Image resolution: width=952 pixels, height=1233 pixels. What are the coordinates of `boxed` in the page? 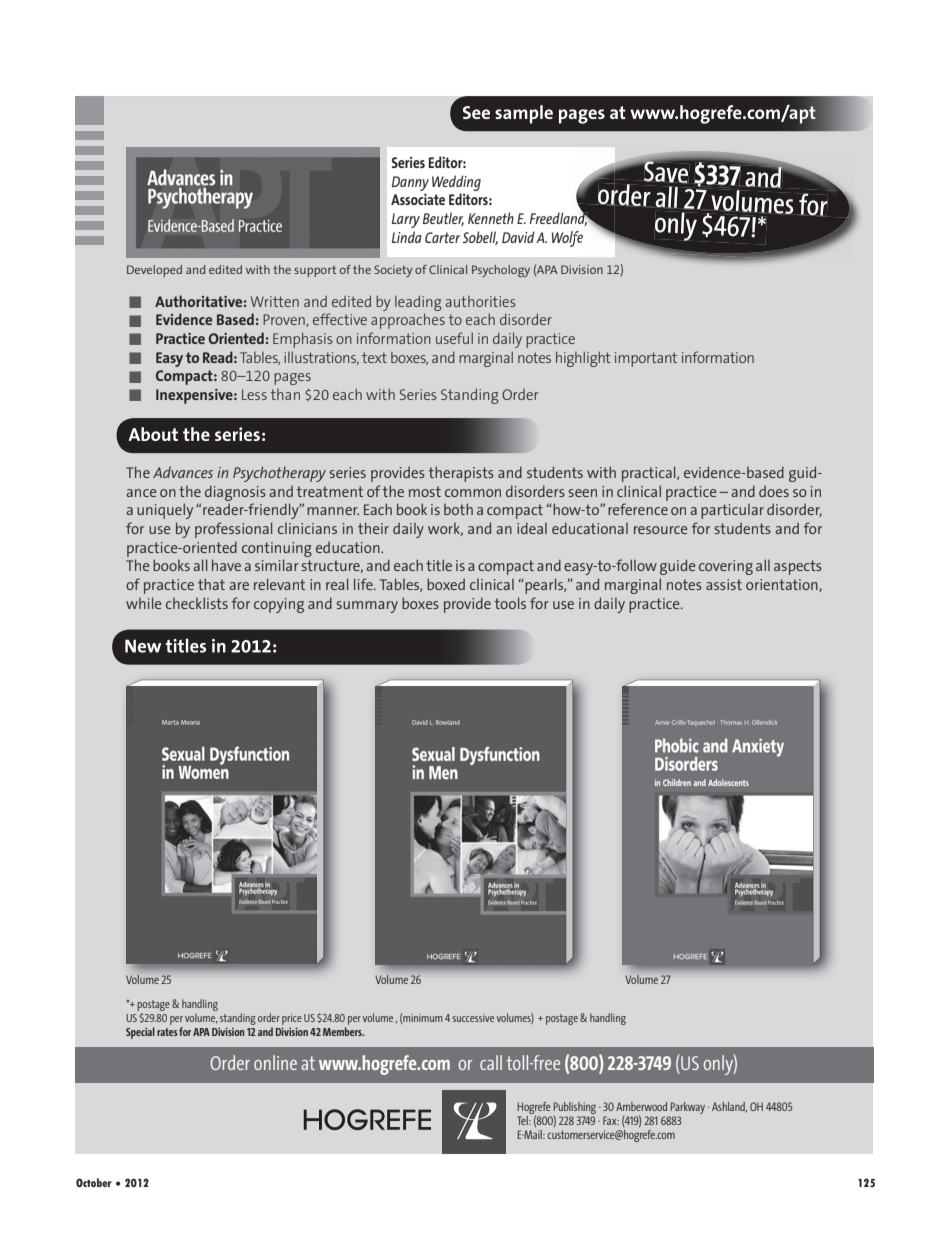 It's located at (446, 584).
